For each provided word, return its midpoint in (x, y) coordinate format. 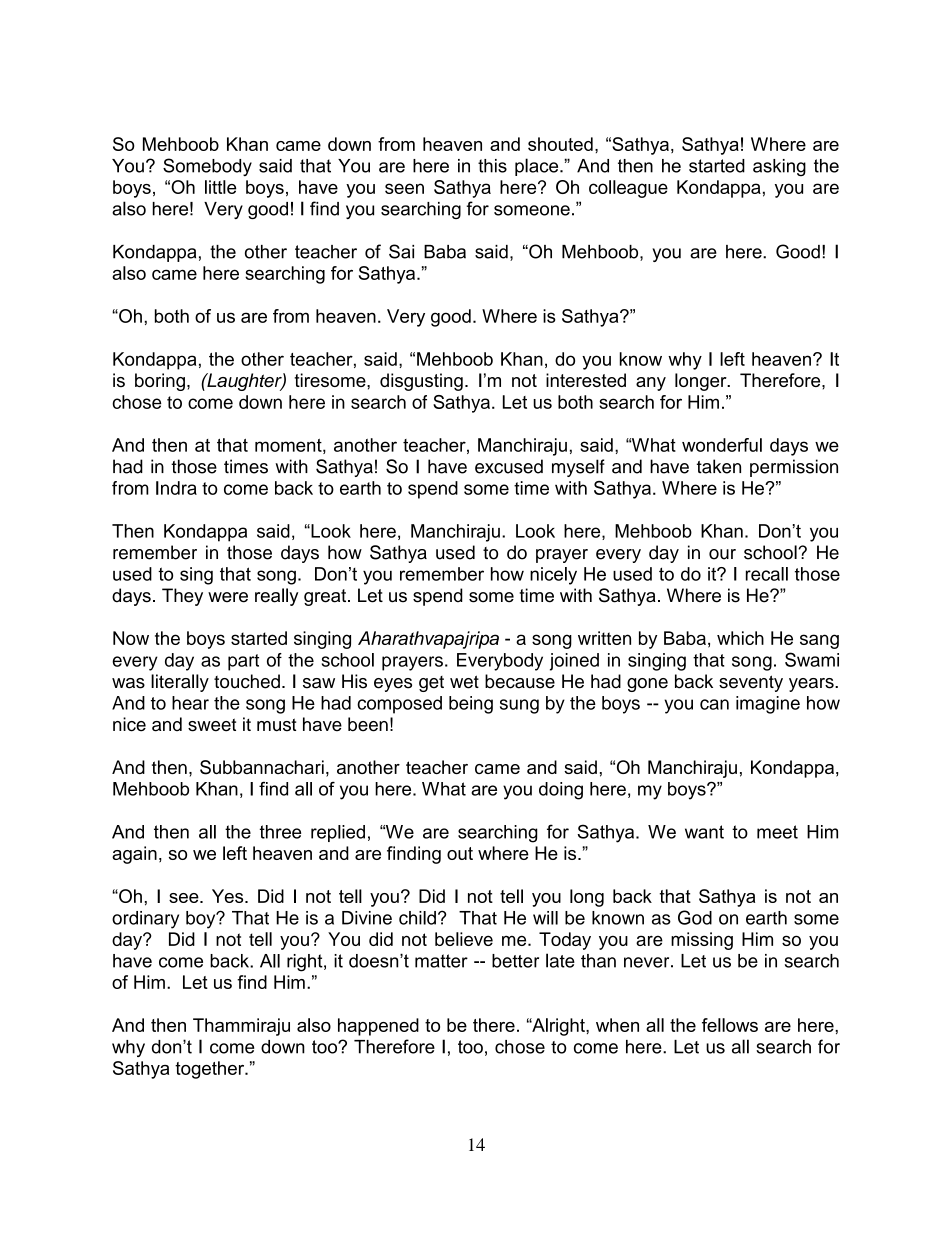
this (492, 166)
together (211, 1070)
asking (779, 167)
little (220, 187)
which (740, 638)
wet (464, 682)
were (228, 597)
